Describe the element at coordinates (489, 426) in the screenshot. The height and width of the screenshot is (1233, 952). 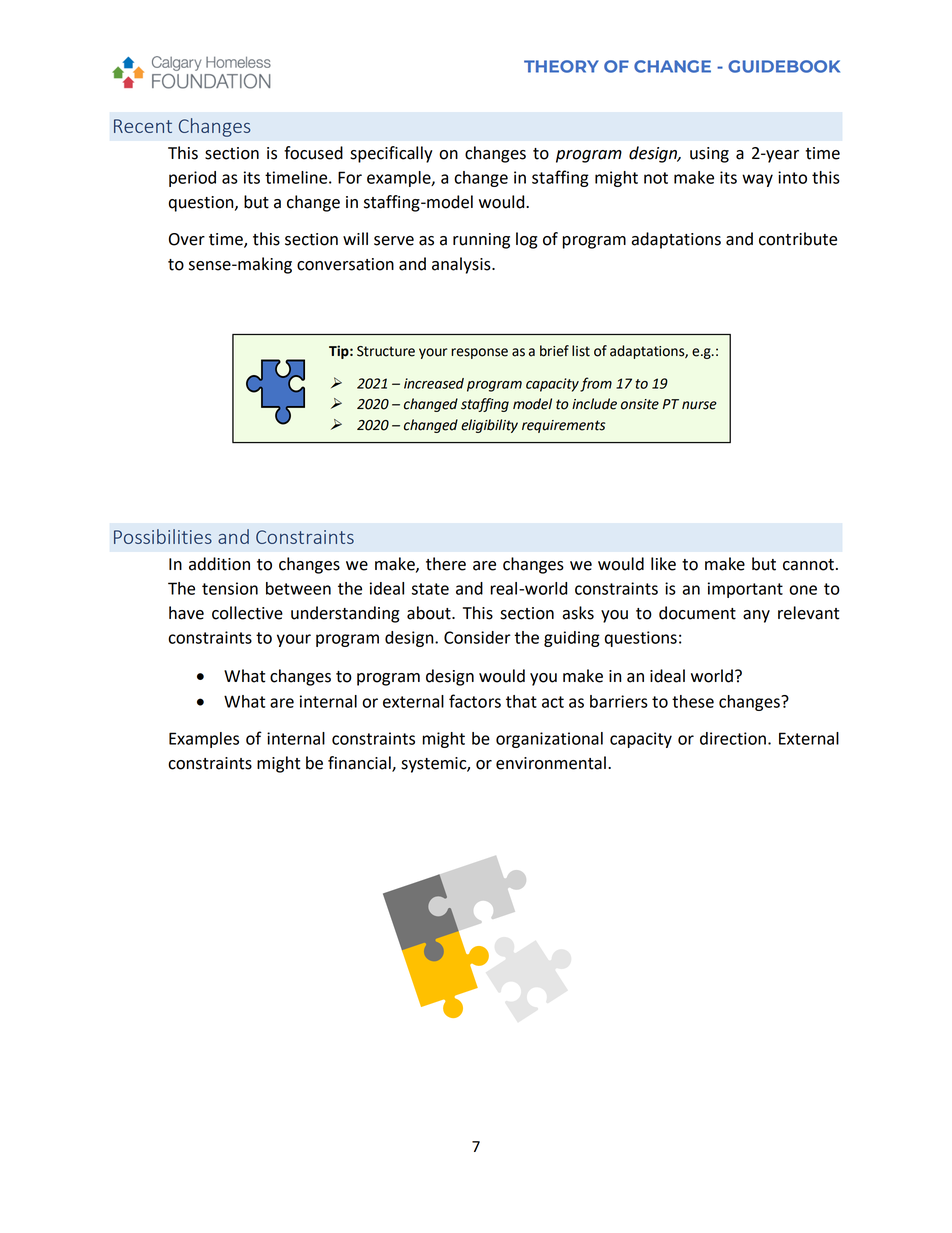
I see `eligibility` at that location.
